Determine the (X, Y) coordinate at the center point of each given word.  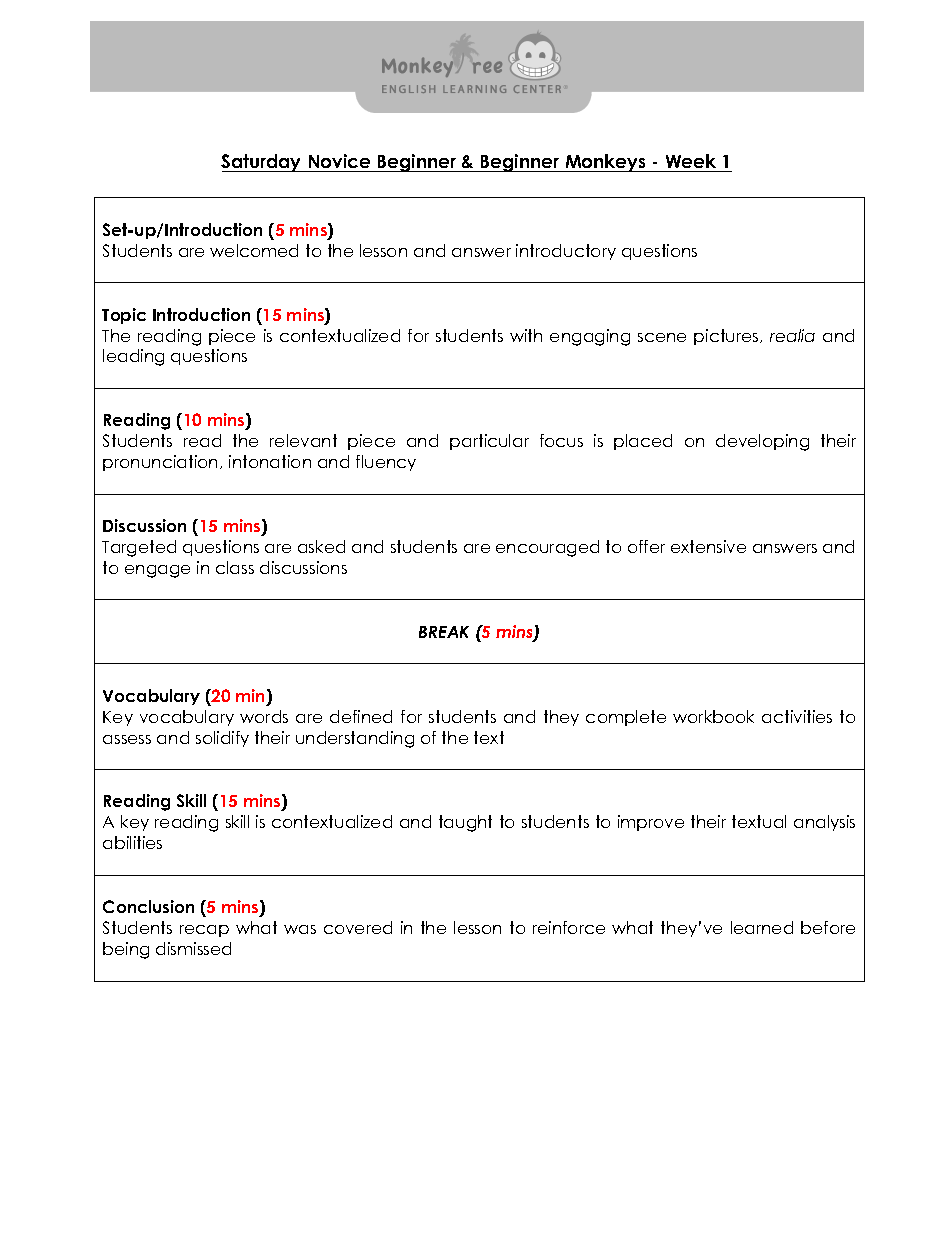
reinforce (569, 927)
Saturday (262, 163)
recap (204, 931)
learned (762, 927)
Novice (339, 161)
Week (691, 161)
